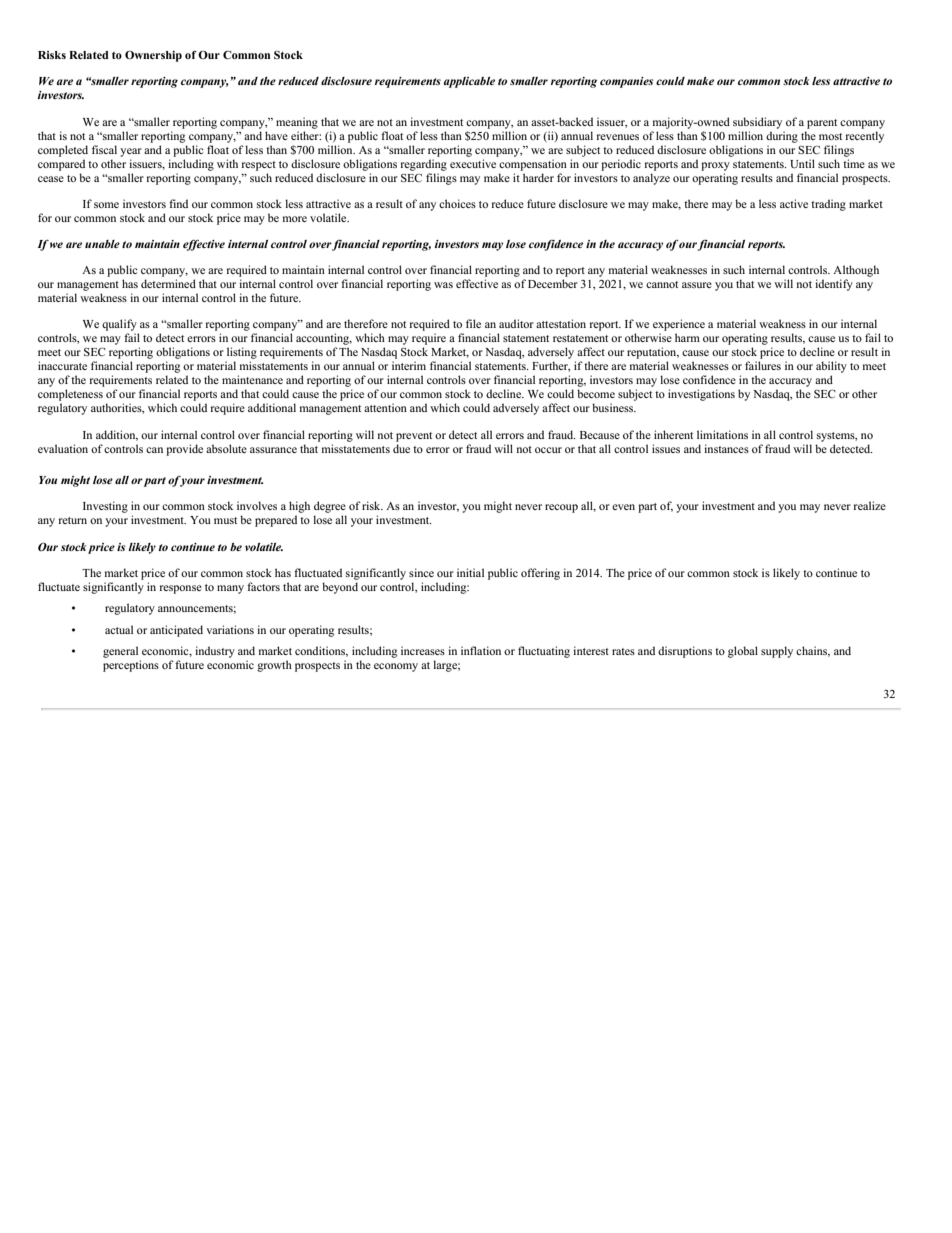  I want to click on due, so click(401, 448).
